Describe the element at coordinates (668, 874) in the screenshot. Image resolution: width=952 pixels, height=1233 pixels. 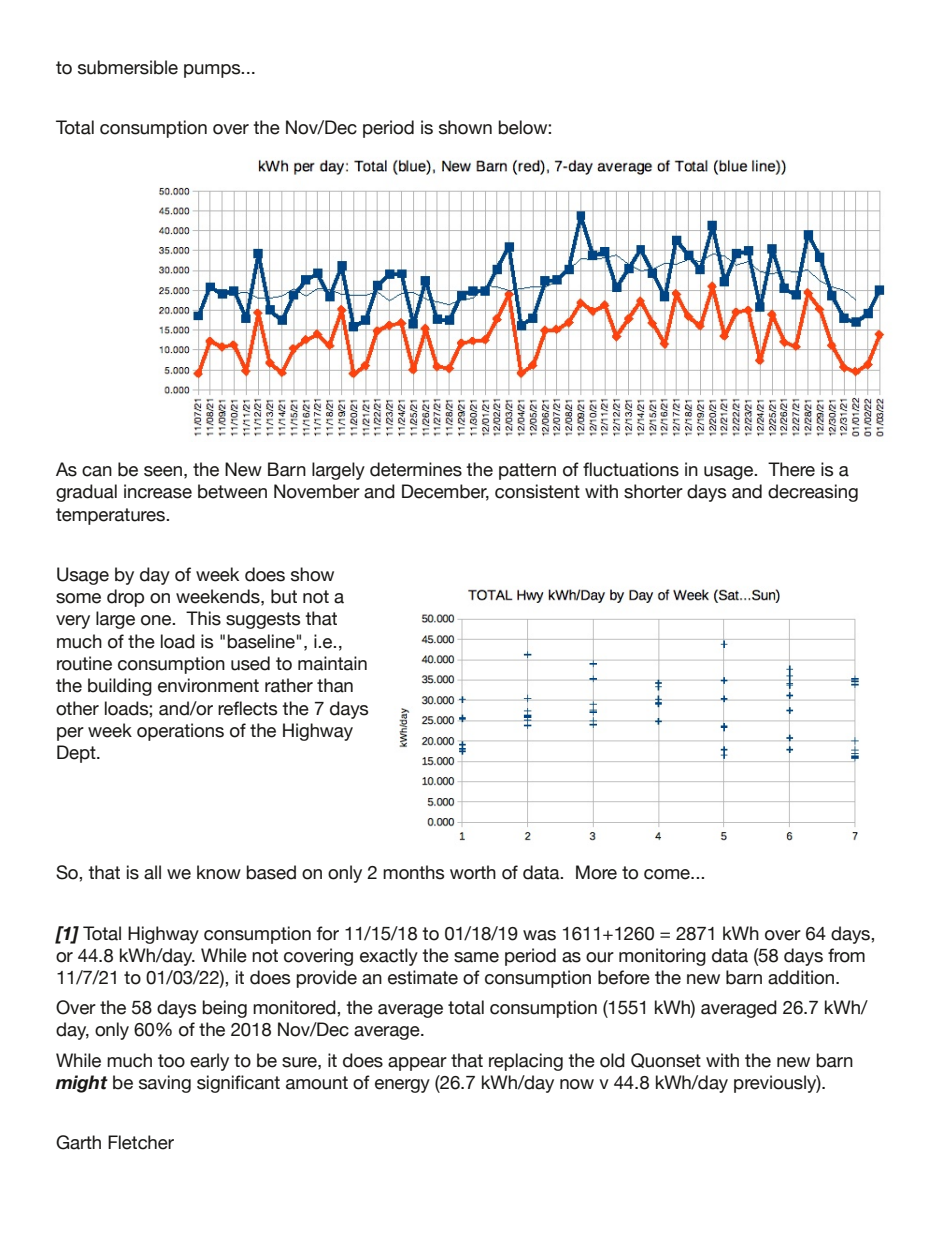
I see `come` at that location.
